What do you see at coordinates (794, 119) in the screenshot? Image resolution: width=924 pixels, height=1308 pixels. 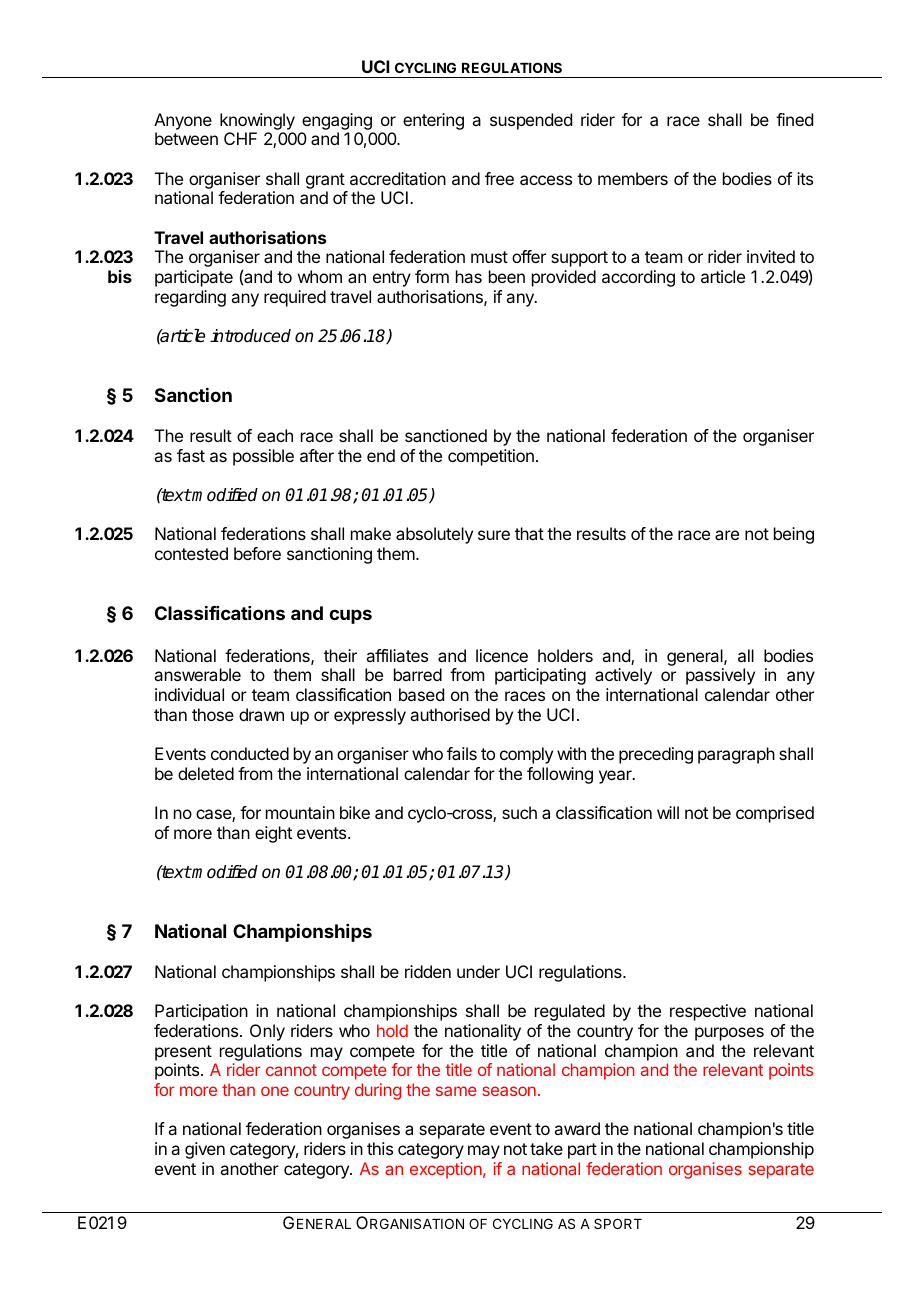 I see `fined` at bounding box center [794, 119].
